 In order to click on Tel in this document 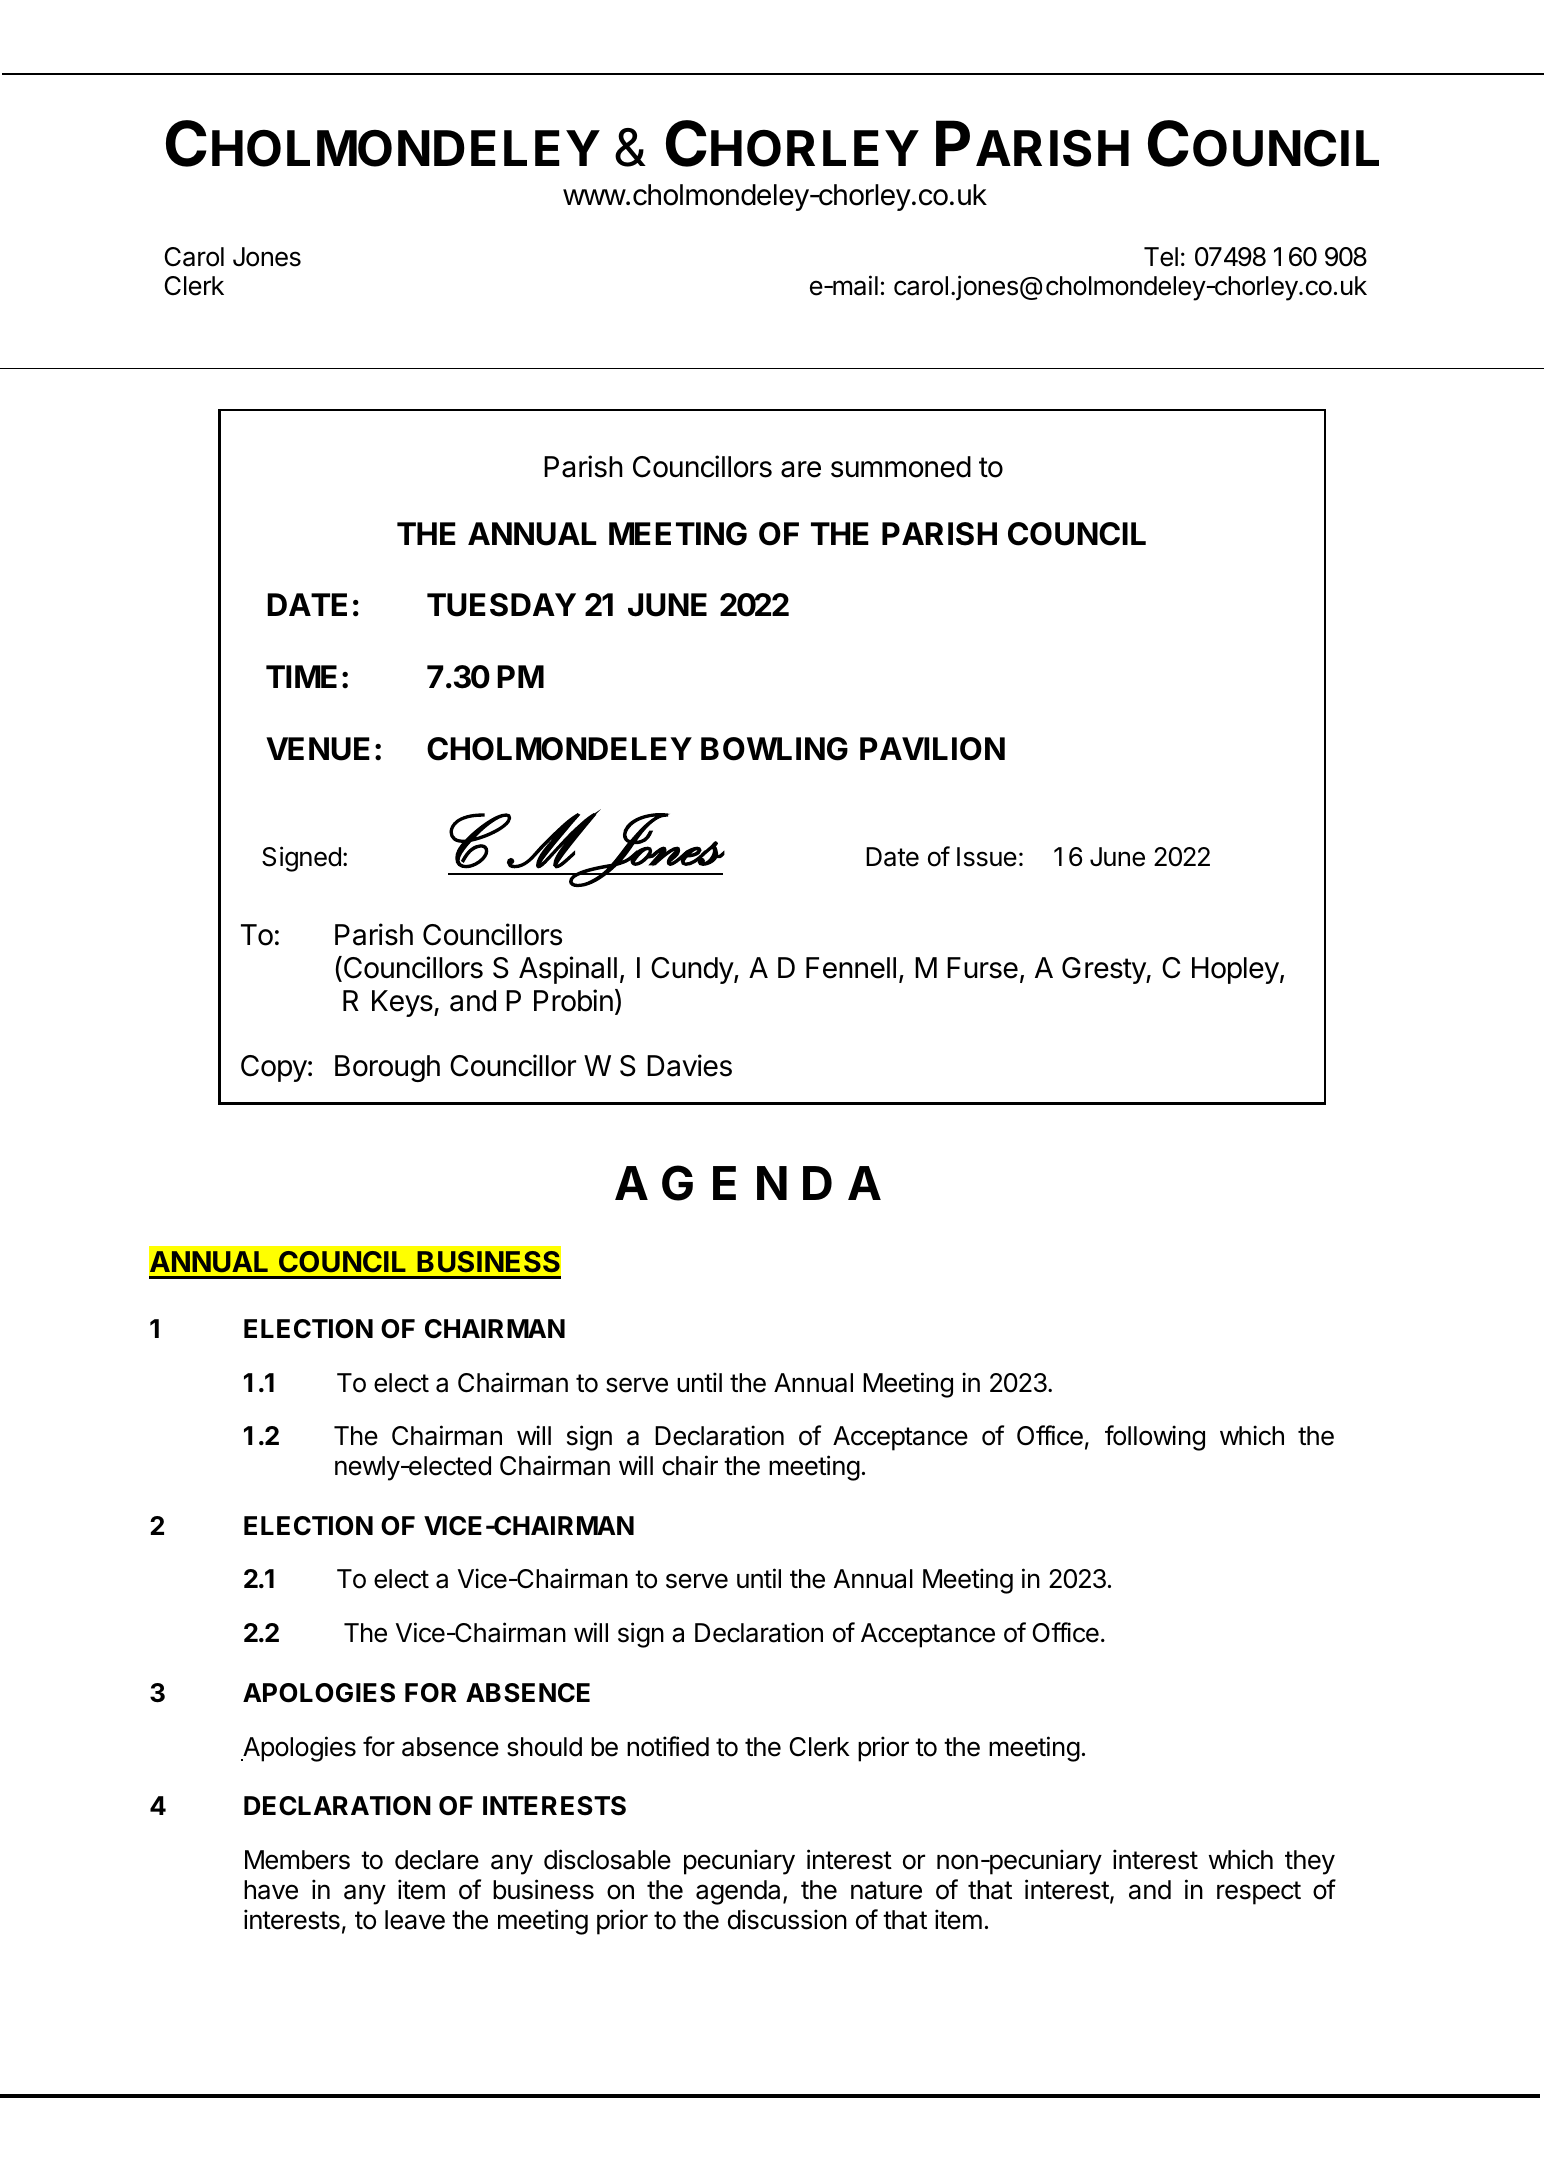, I will do `click(1161, 257)`.
